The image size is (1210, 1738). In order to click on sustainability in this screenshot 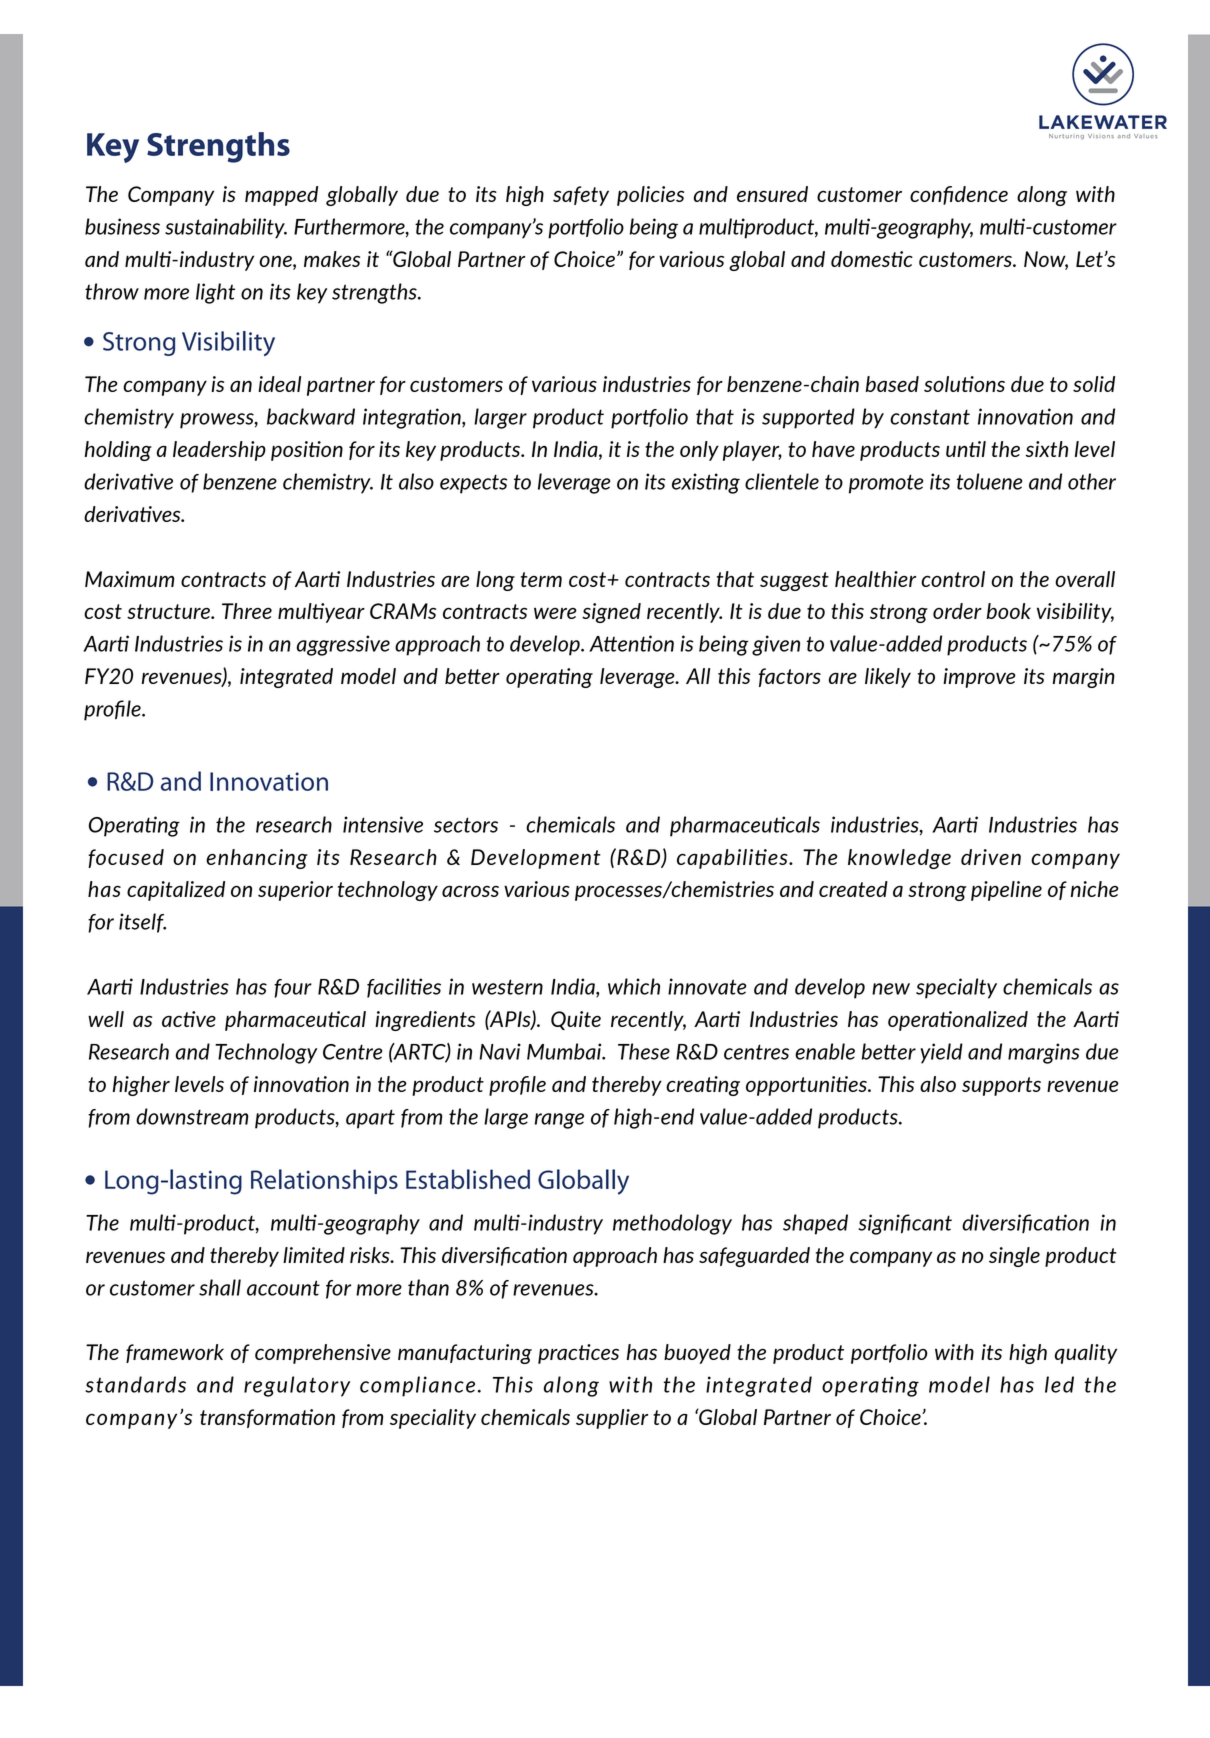, I will do `click(226, 228)`.
